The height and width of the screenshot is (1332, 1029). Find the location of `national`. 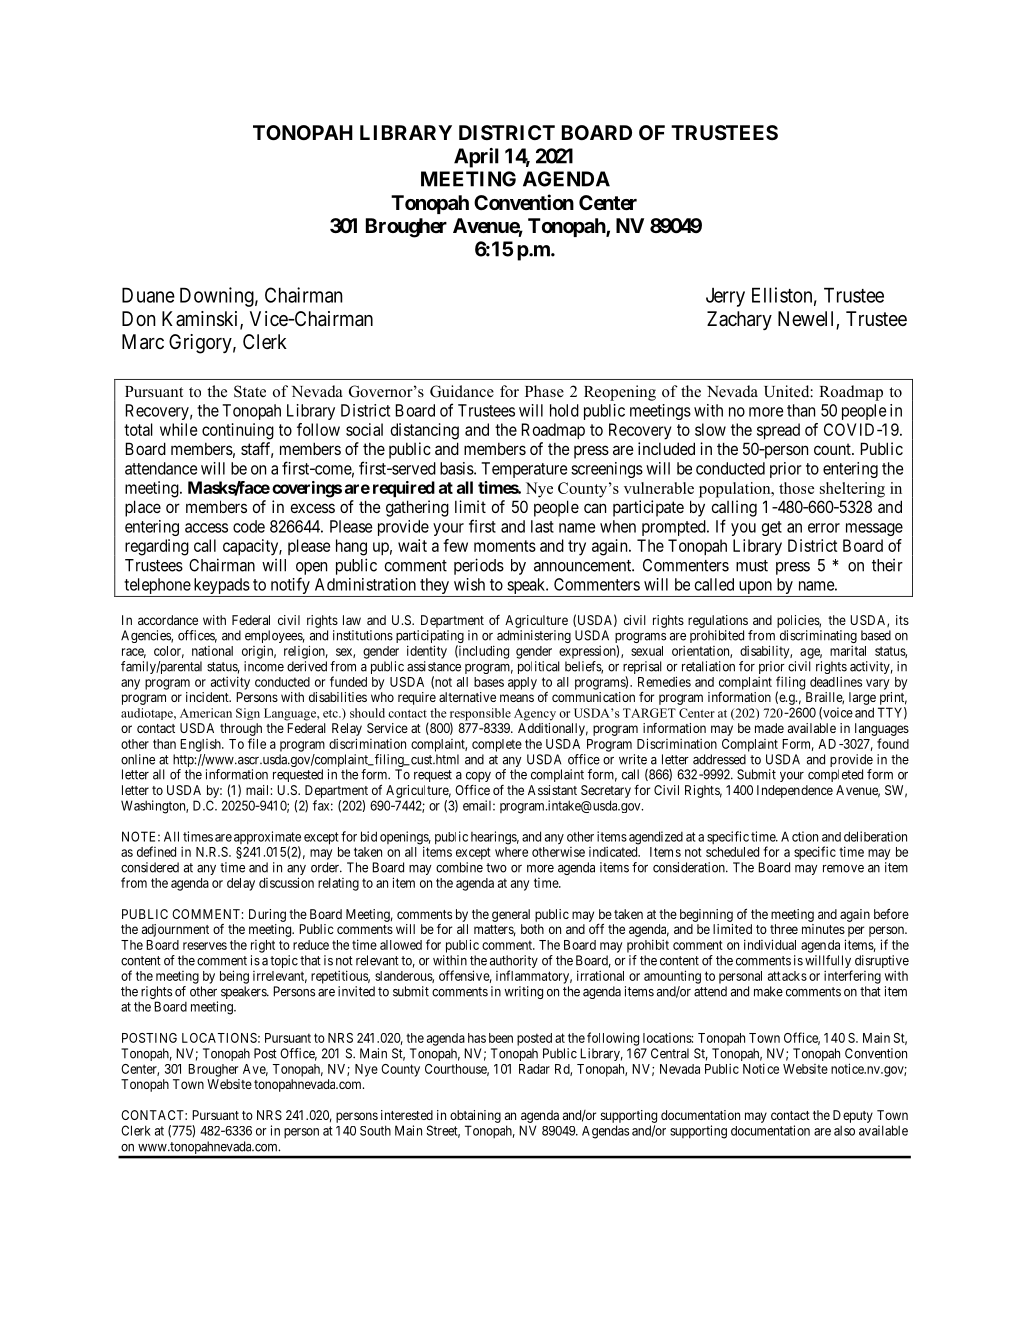

national is located at coordinates (212, 651).
